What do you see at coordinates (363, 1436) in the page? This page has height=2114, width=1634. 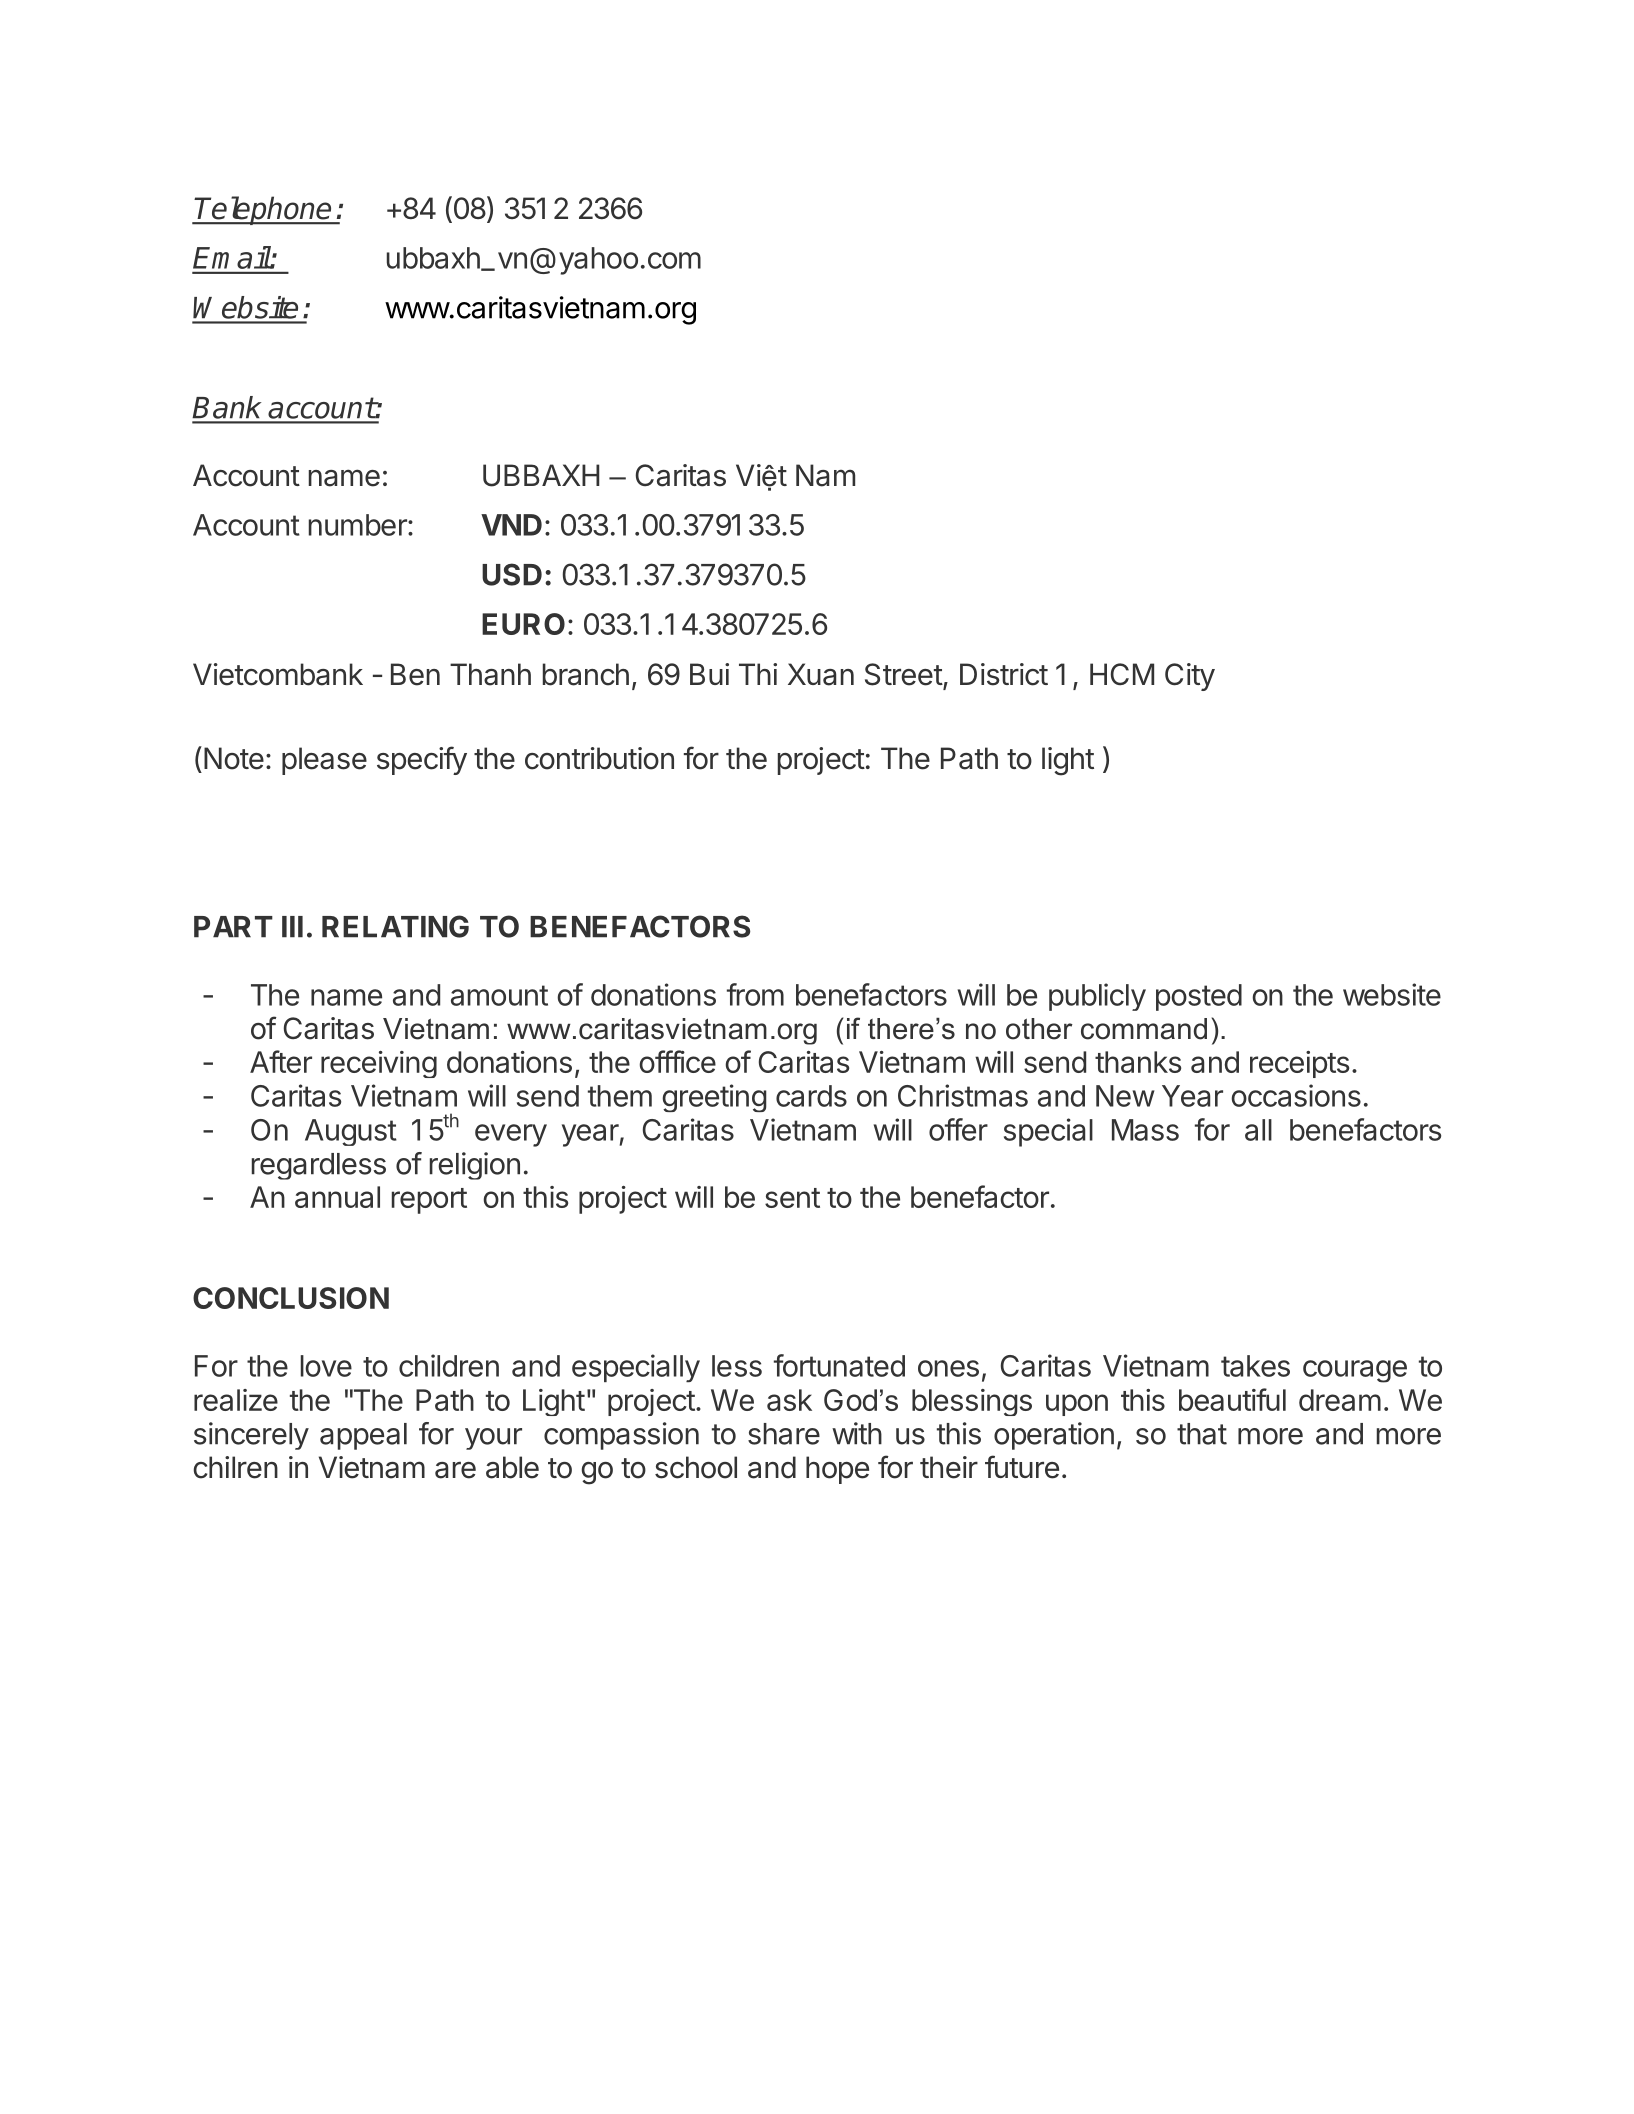 I see `appeal` at bounding box center [363, 1436].
